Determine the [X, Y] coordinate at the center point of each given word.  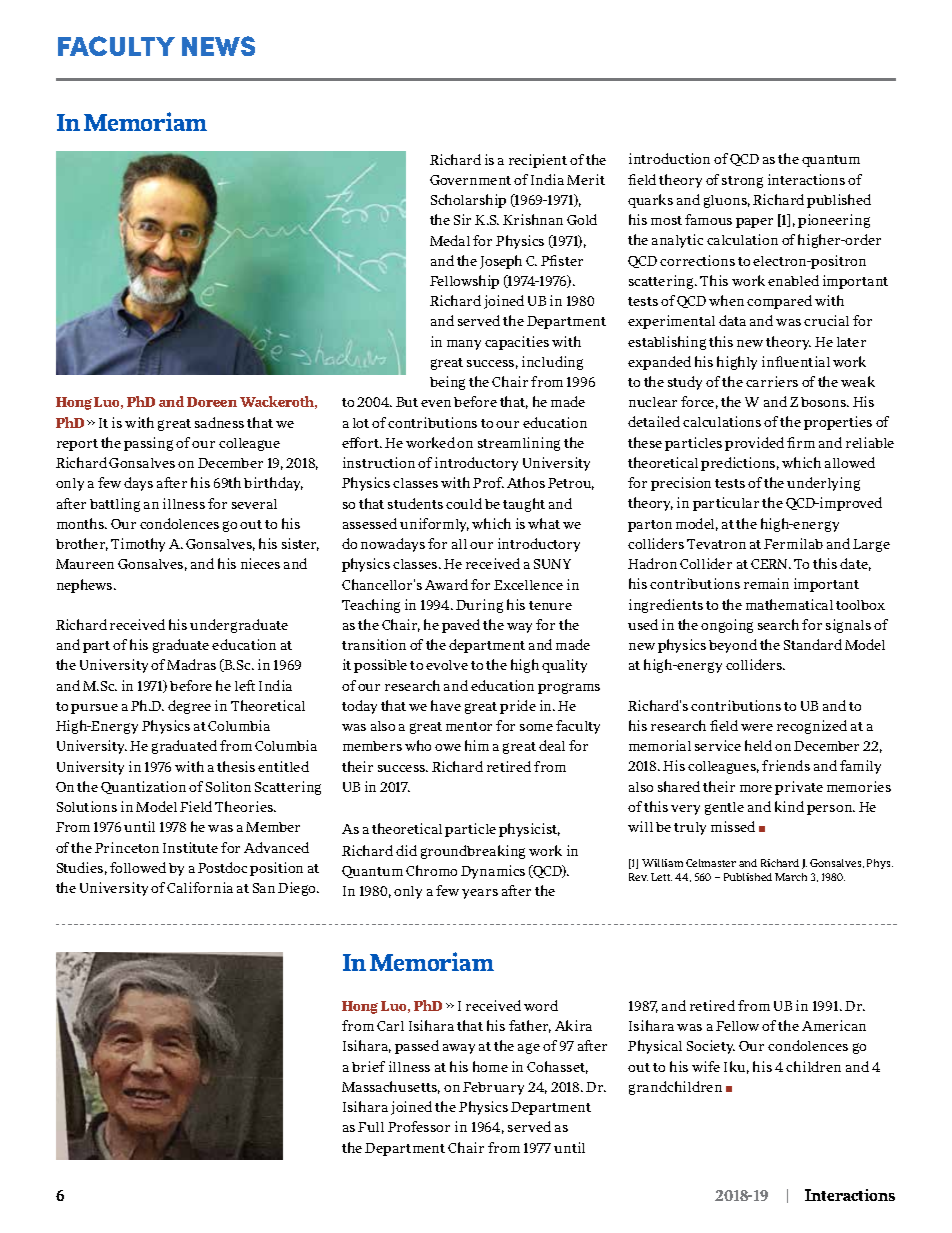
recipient [538, 161]
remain [766, 583]
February [493, 1088]
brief [368, 1066]
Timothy [138, 545]
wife [706, 1066]
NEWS [218, 46]
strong [742, 182]
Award [446, 584]
